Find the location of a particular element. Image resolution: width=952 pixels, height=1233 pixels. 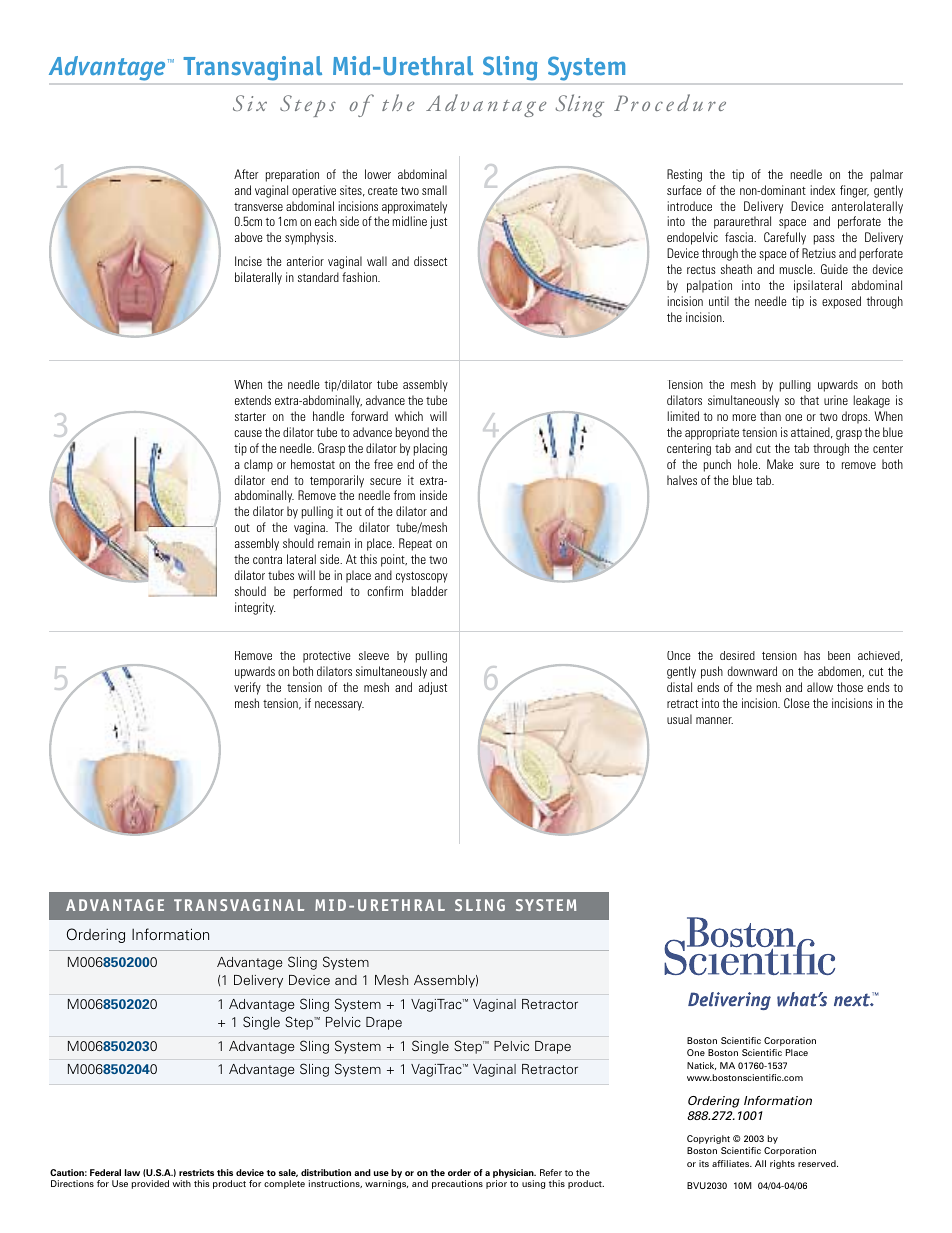

necessary is located at coordinates (339, 706).
